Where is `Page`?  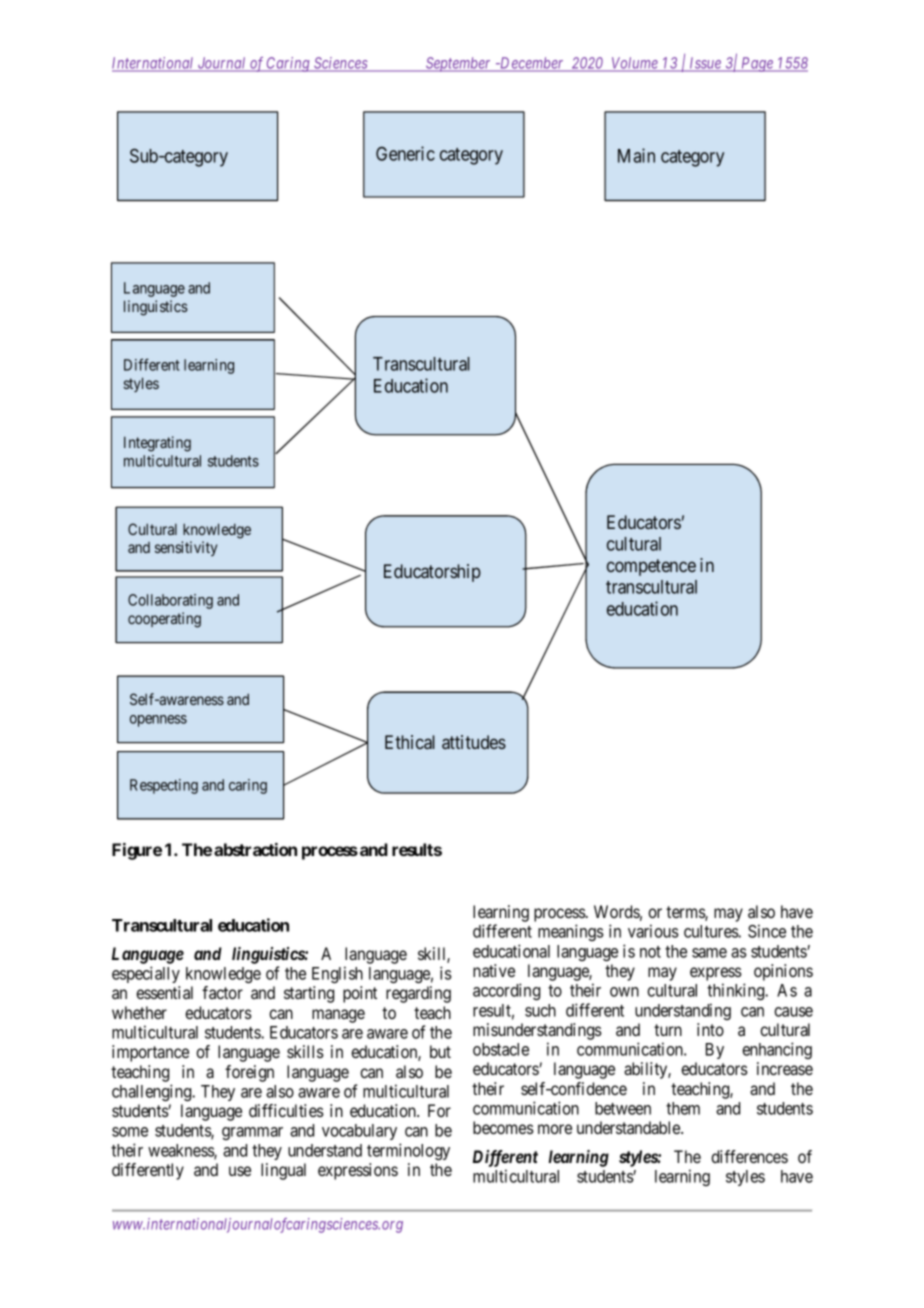 Page is located at coordinates (757, 64).
